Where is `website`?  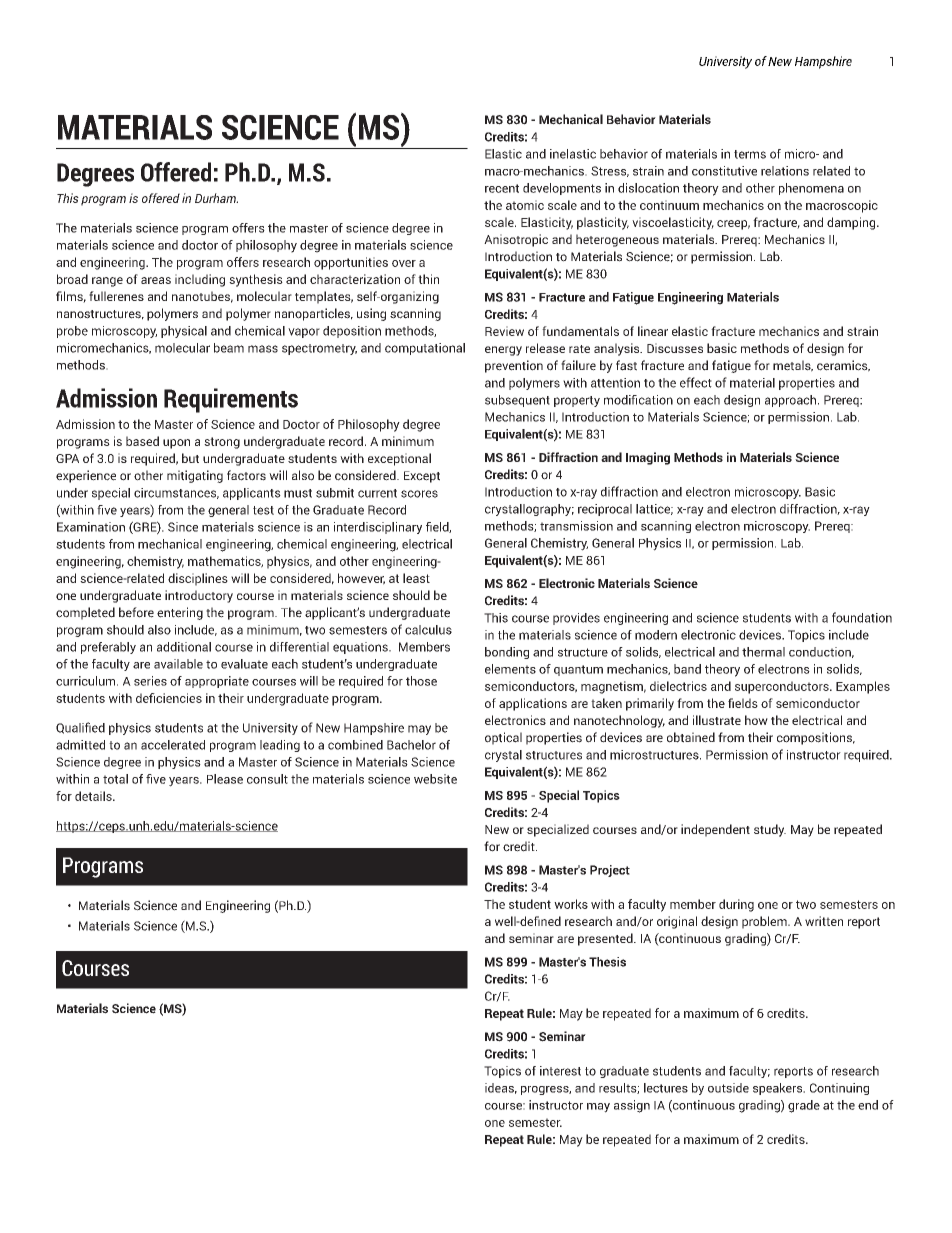
website is located at coordinates (435, 779).
